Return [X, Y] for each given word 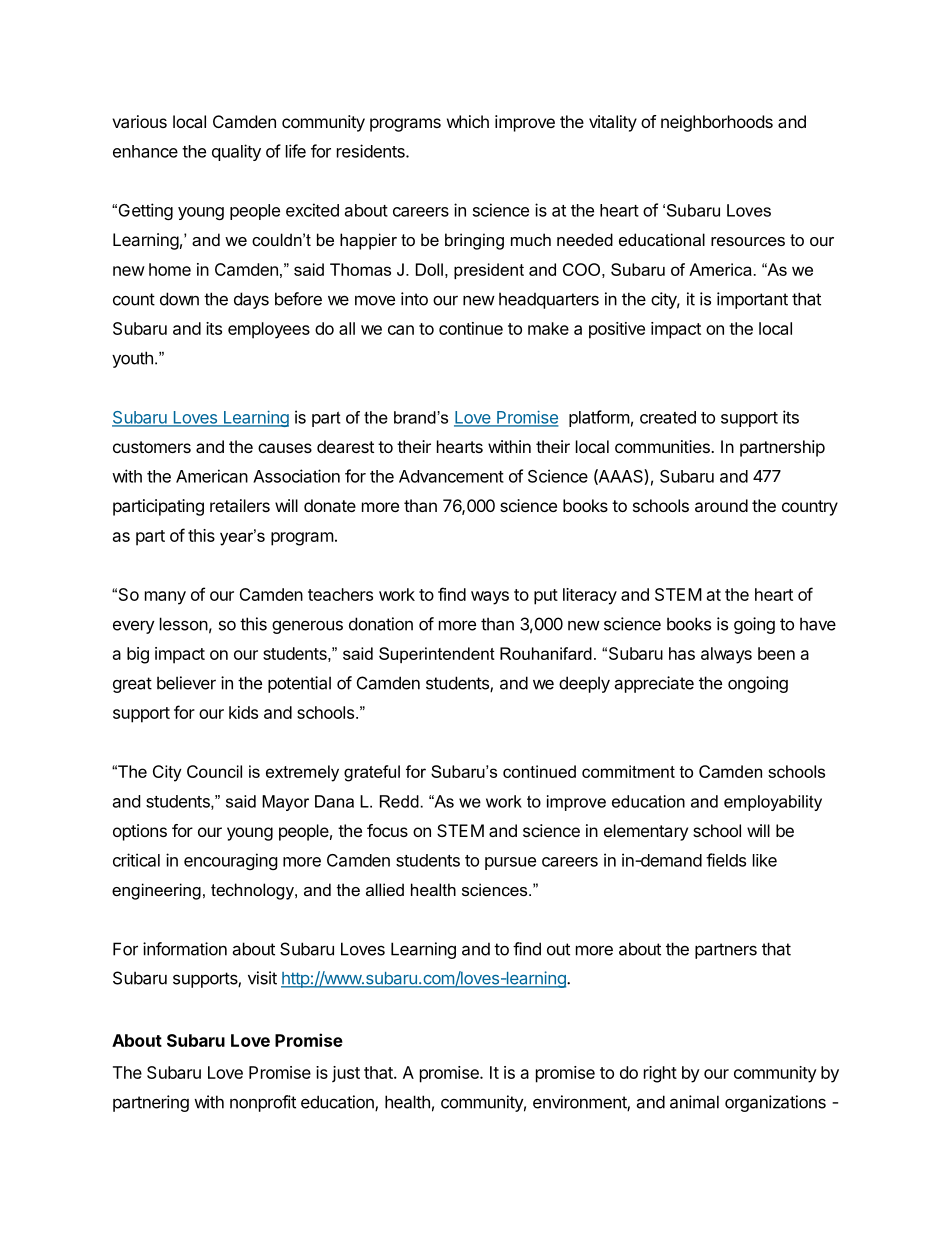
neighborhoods [717, 123]
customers [152, 447]
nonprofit [263, 1103]
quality [236, 152]
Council [214, 771]
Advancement [451, 476]
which [468, 121]
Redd [399, 801]
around [721, 505]
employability [773, 803]
